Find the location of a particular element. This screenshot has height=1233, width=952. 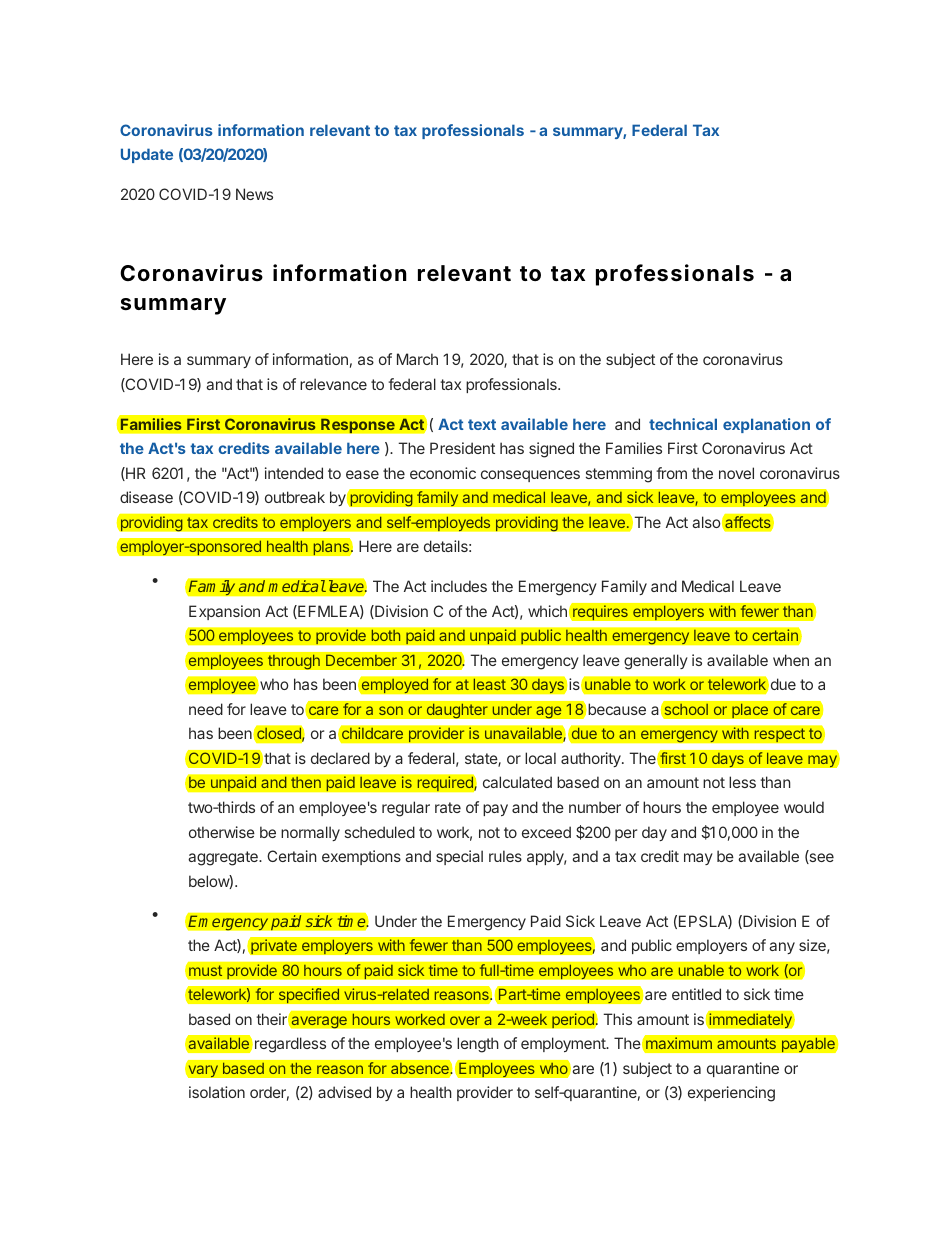

would is located at coordinates (804, 807).
